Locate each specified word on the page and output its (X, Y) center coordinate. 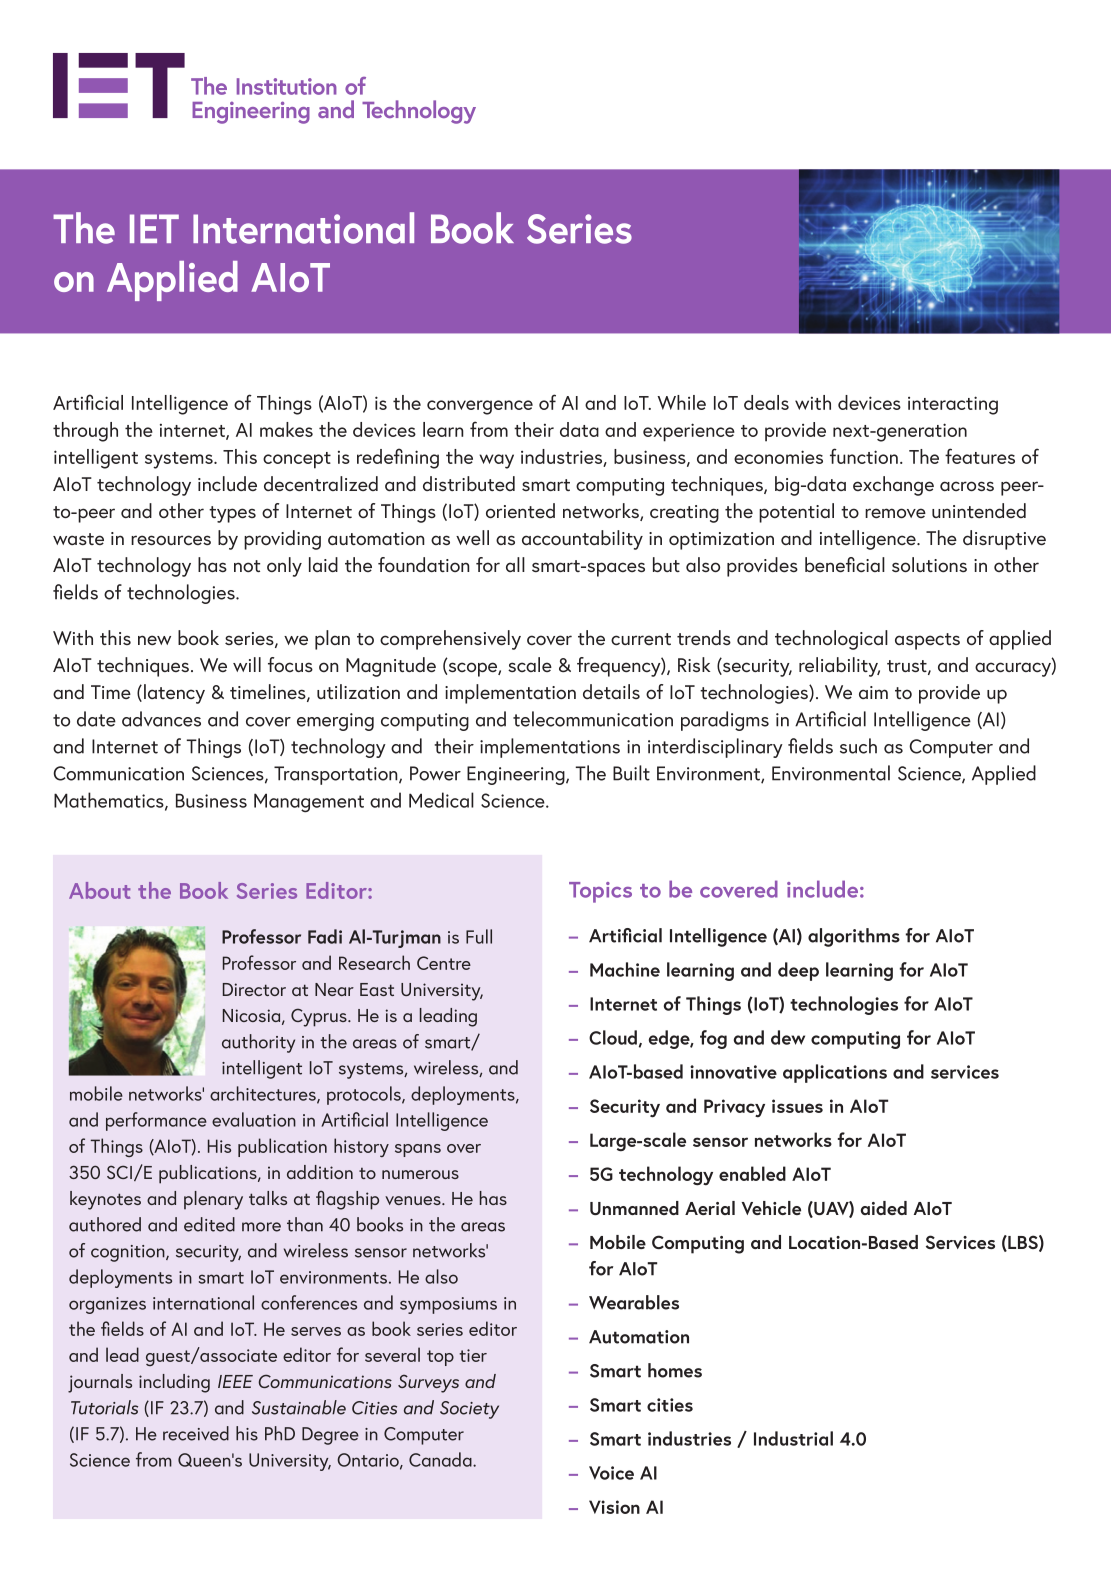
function (864, 456)
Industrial (793, 1438)
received (196, 1433)
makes (286, 429)
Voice (611, 1473)
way (496, 461)
